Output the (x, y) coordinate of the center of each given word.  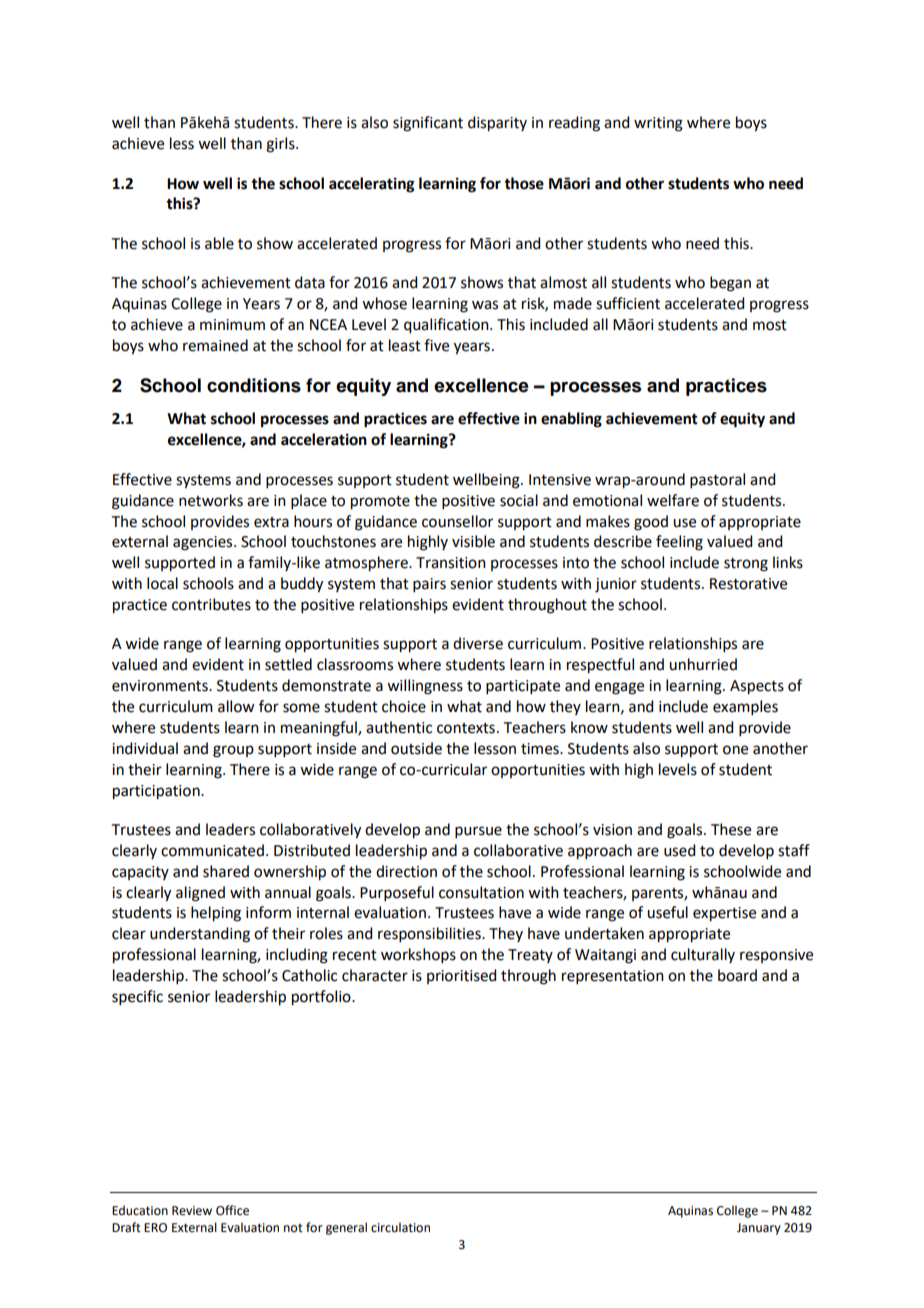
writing (658, 124)
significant (428, 124)
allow (236, 706)
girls (281, 145)
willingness (425, 687)
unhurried (703, 664)
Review (192, 1211)
